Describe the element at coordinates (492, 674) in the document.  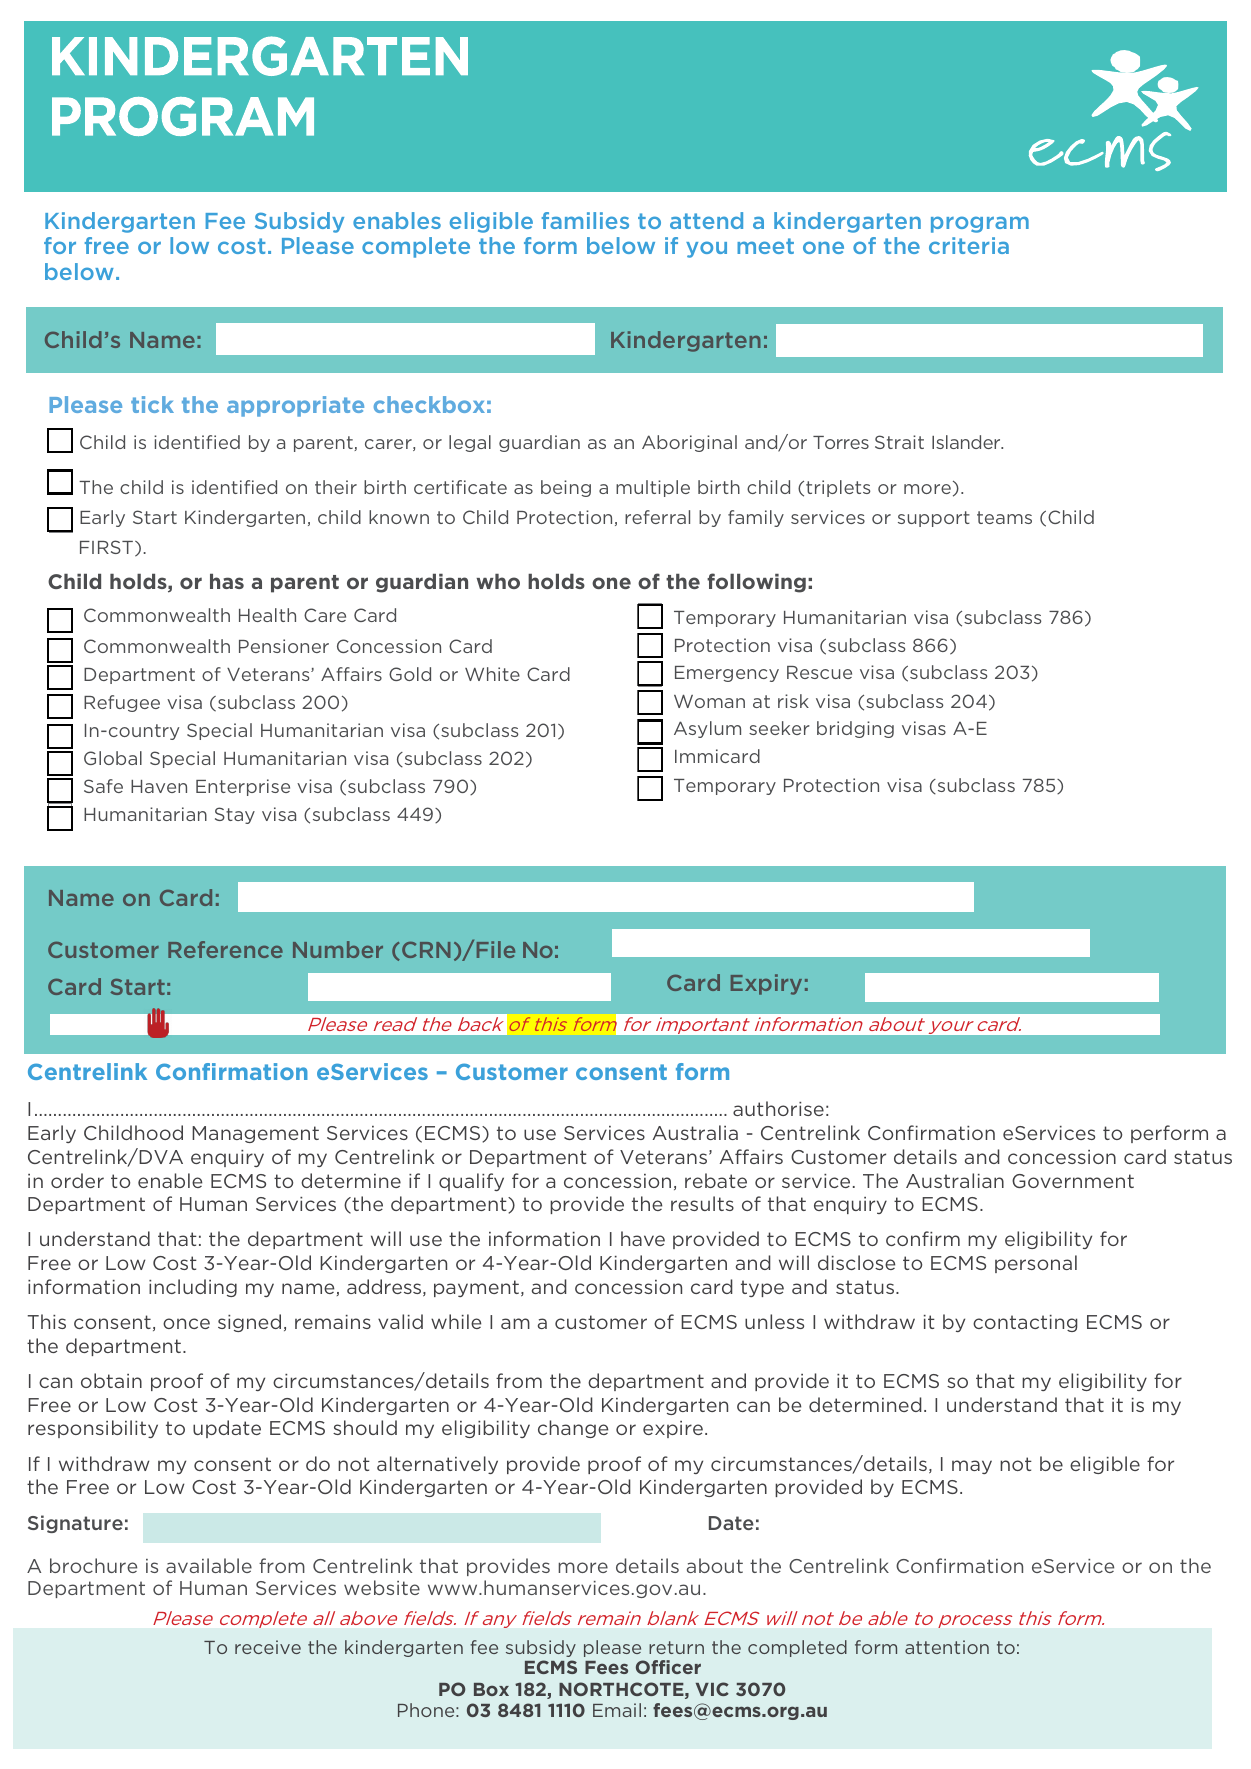
I see `White` at that location.
